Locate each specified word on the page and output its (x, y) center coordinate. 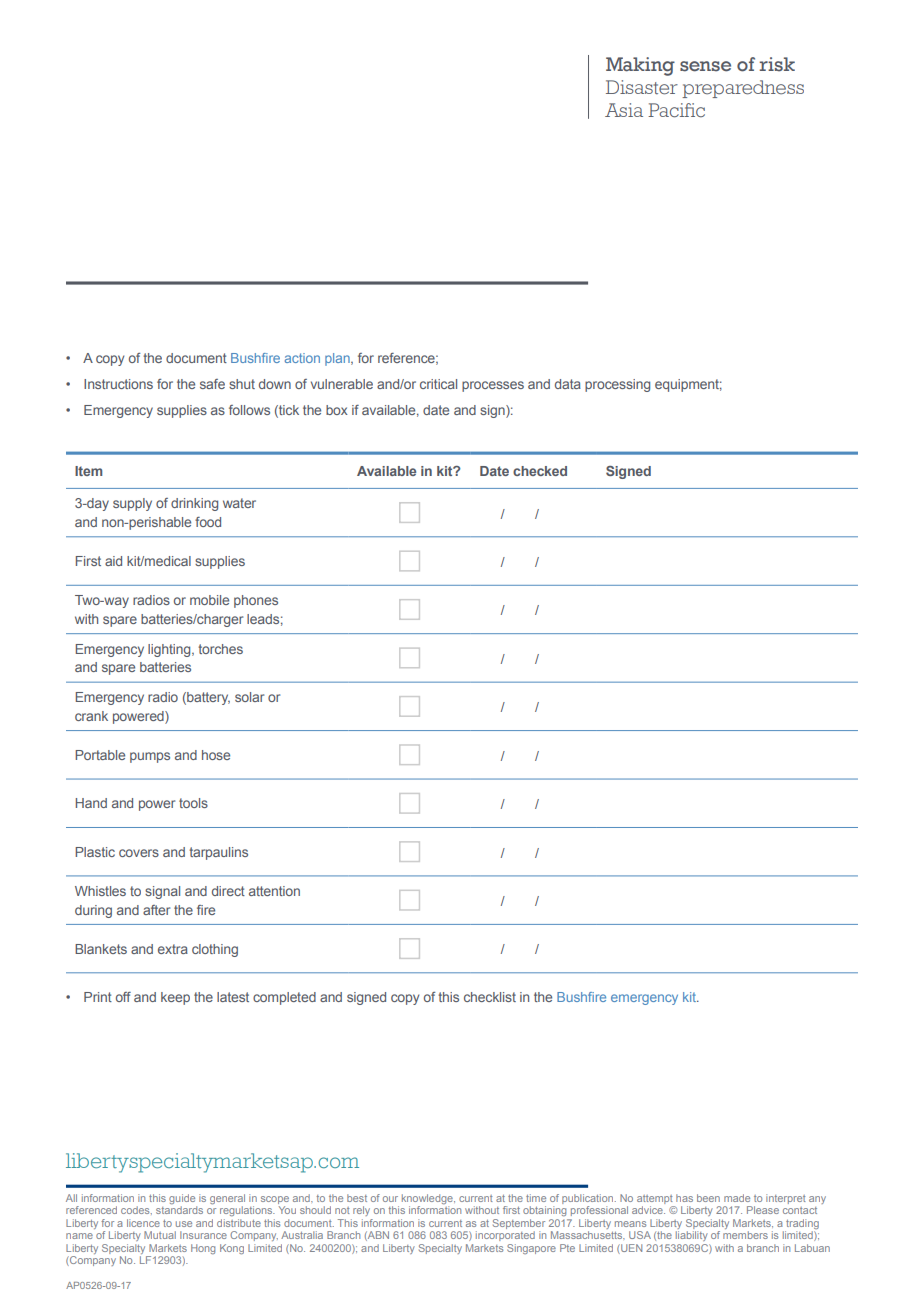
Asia (624, 110)
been (708, 1198)
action (302, 358)
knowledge (428, 1200)
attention (274, 891)
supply (132, 504)
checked (540, 471)
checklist (490, 997)
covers (139, 853)
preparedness (743, 89)
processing (617, 385)
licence (143, 1223)
